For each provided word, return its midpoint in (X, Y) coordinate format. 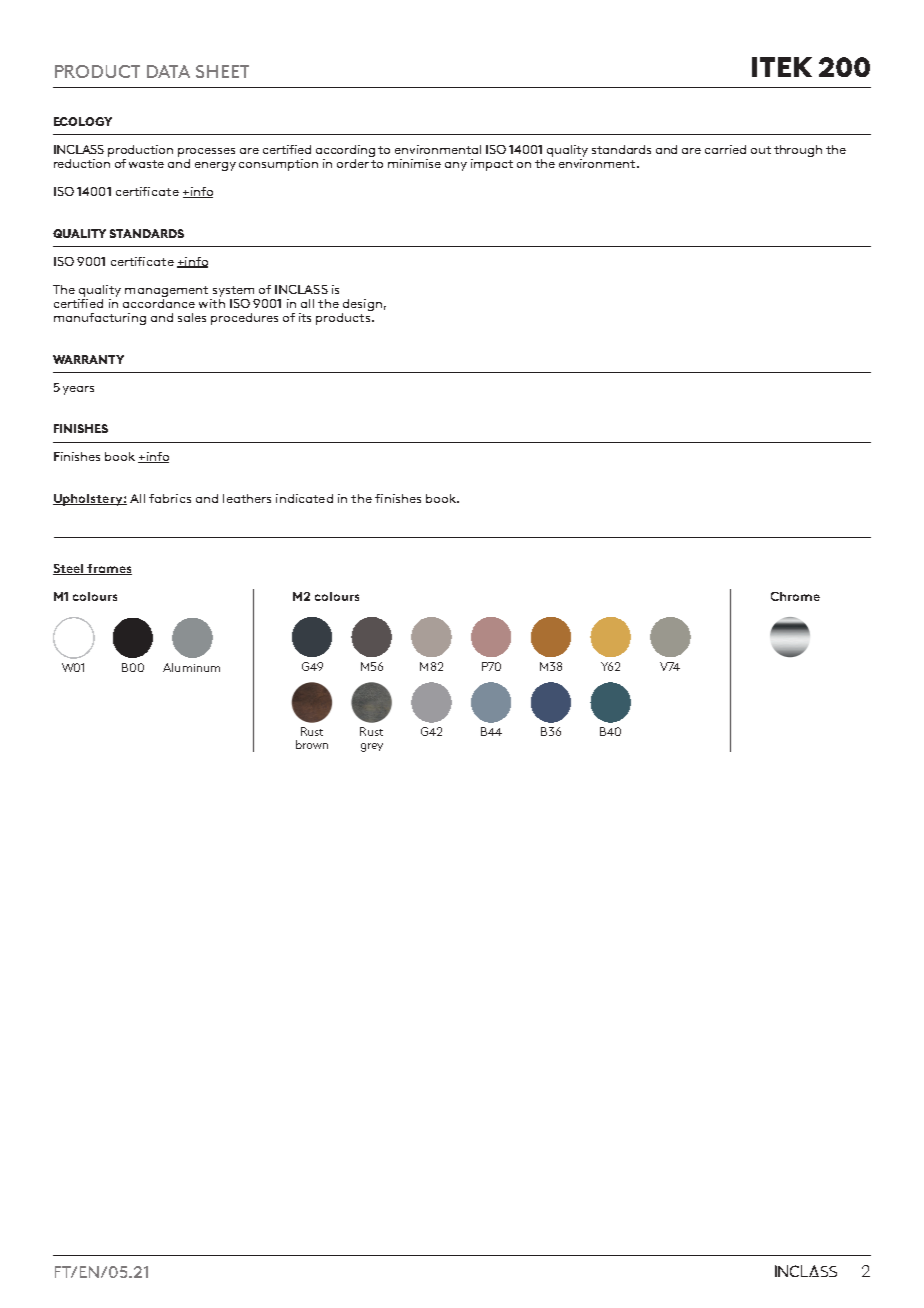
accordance (159, 302)
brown (312, 744)
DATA (168, 71)
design (362, 305)
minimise (414, 163)
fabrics (170, 498)
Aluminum (191, 667)
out (761, 150)
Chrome (795, 596)
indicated (304, 498)
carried (725, 149)
